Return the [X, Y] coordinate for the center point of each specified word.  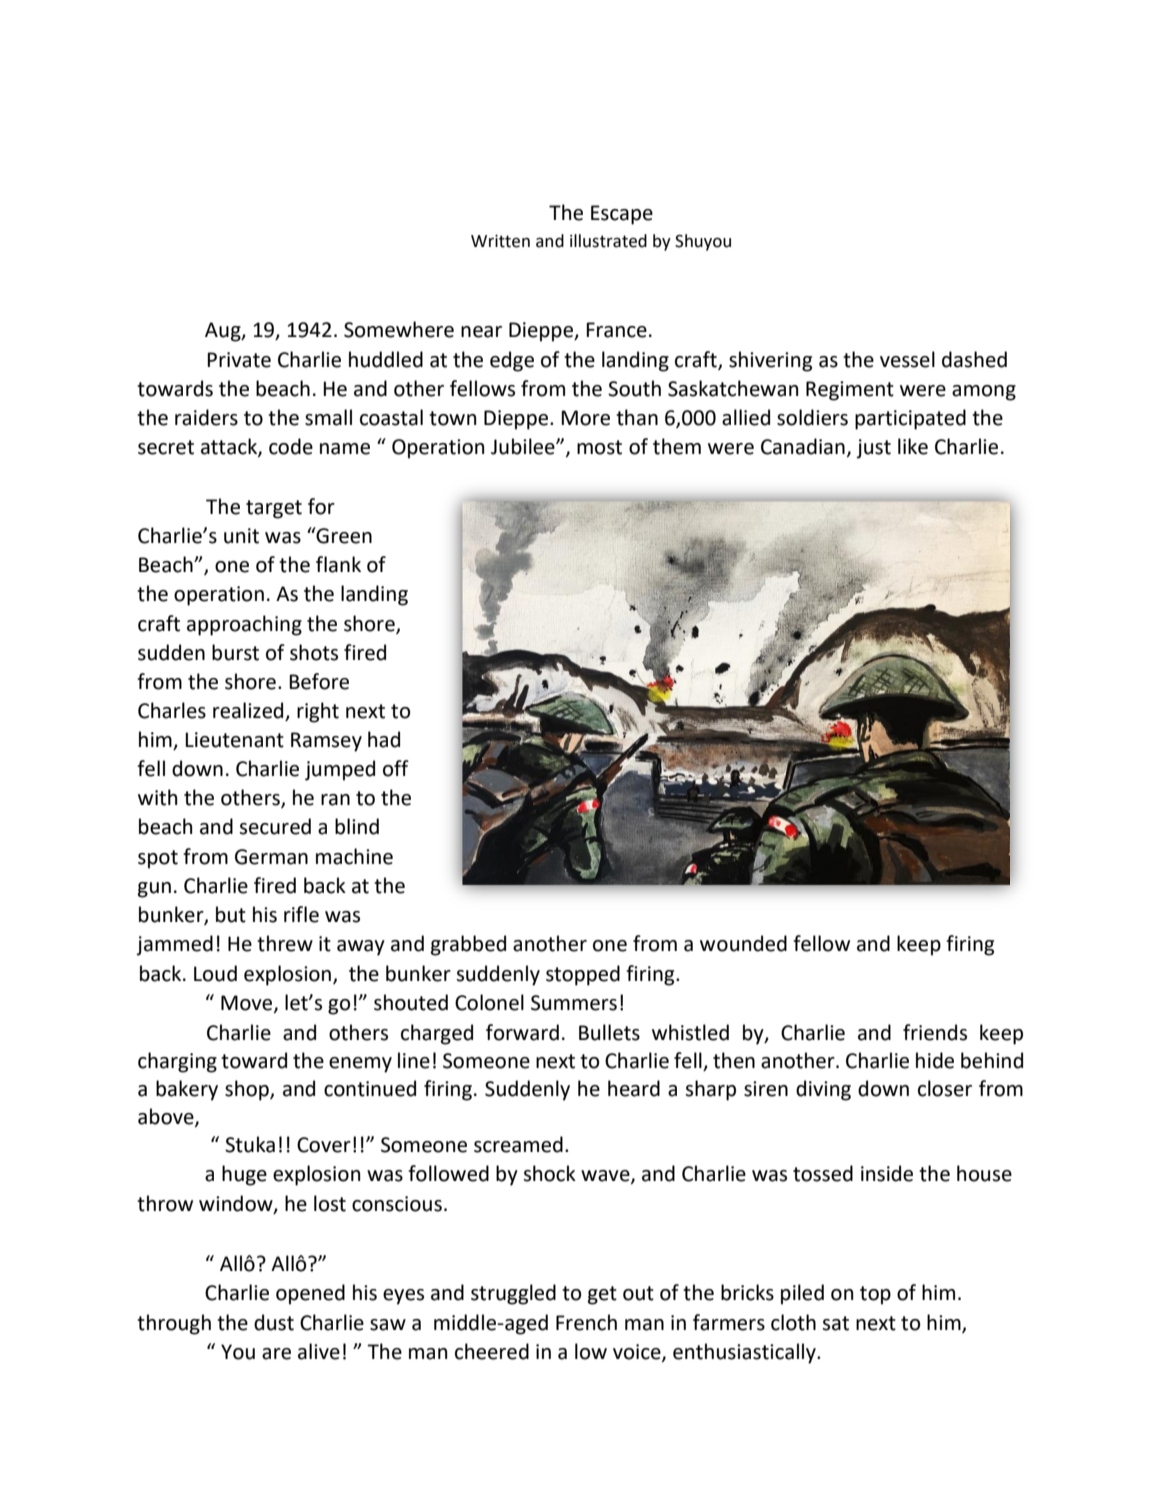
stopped [583, 975]
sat [835, 1323]
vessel [907, 359]
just [873, 449]
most [599, 447]
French [586, 1322]
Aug [224, 332]
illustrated [608, 241]
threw [285, 943]
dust [274, 1322]
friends [935, 1032]
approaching [244, 625]
